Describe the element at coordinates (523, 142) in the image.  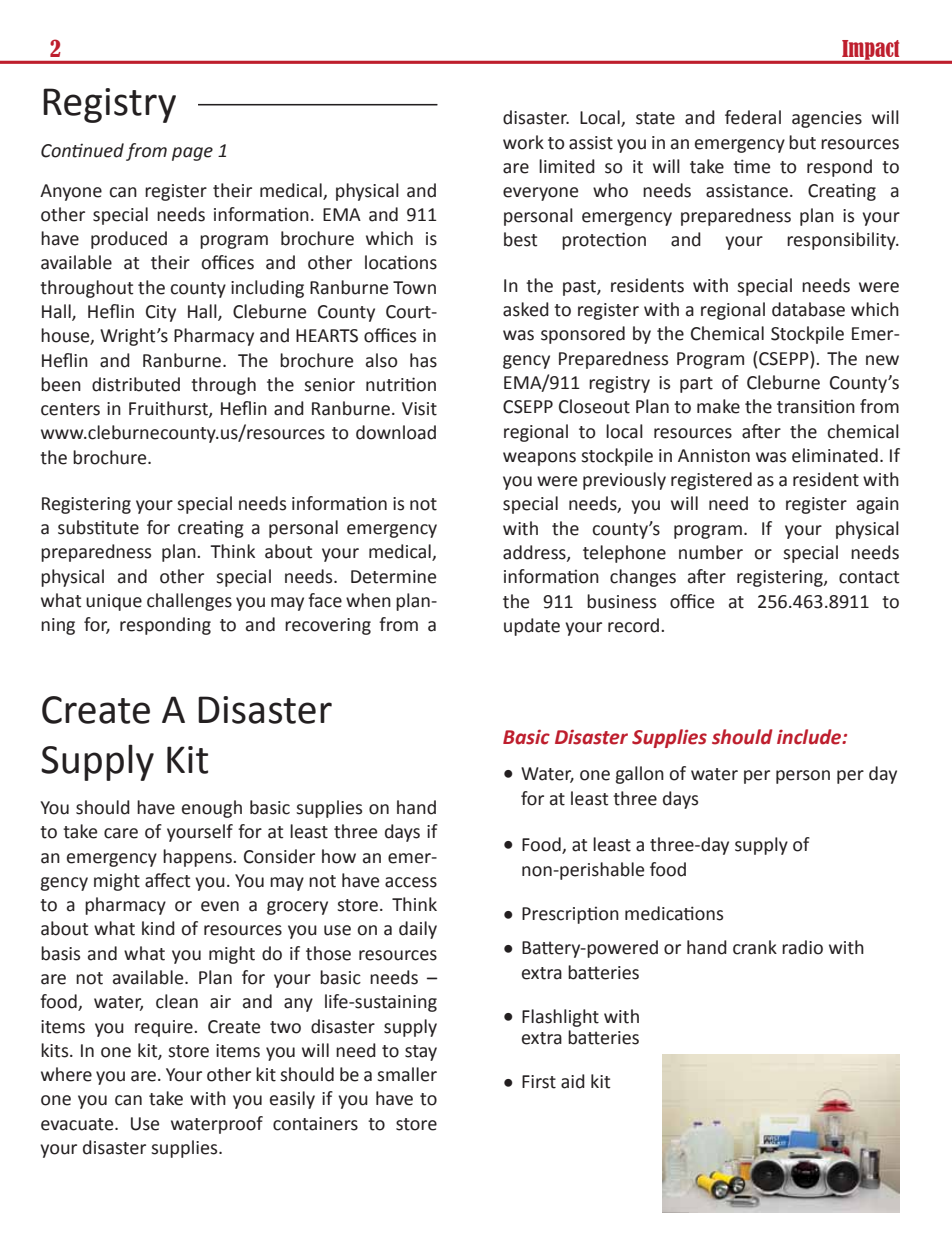
I see `work` at that location.
